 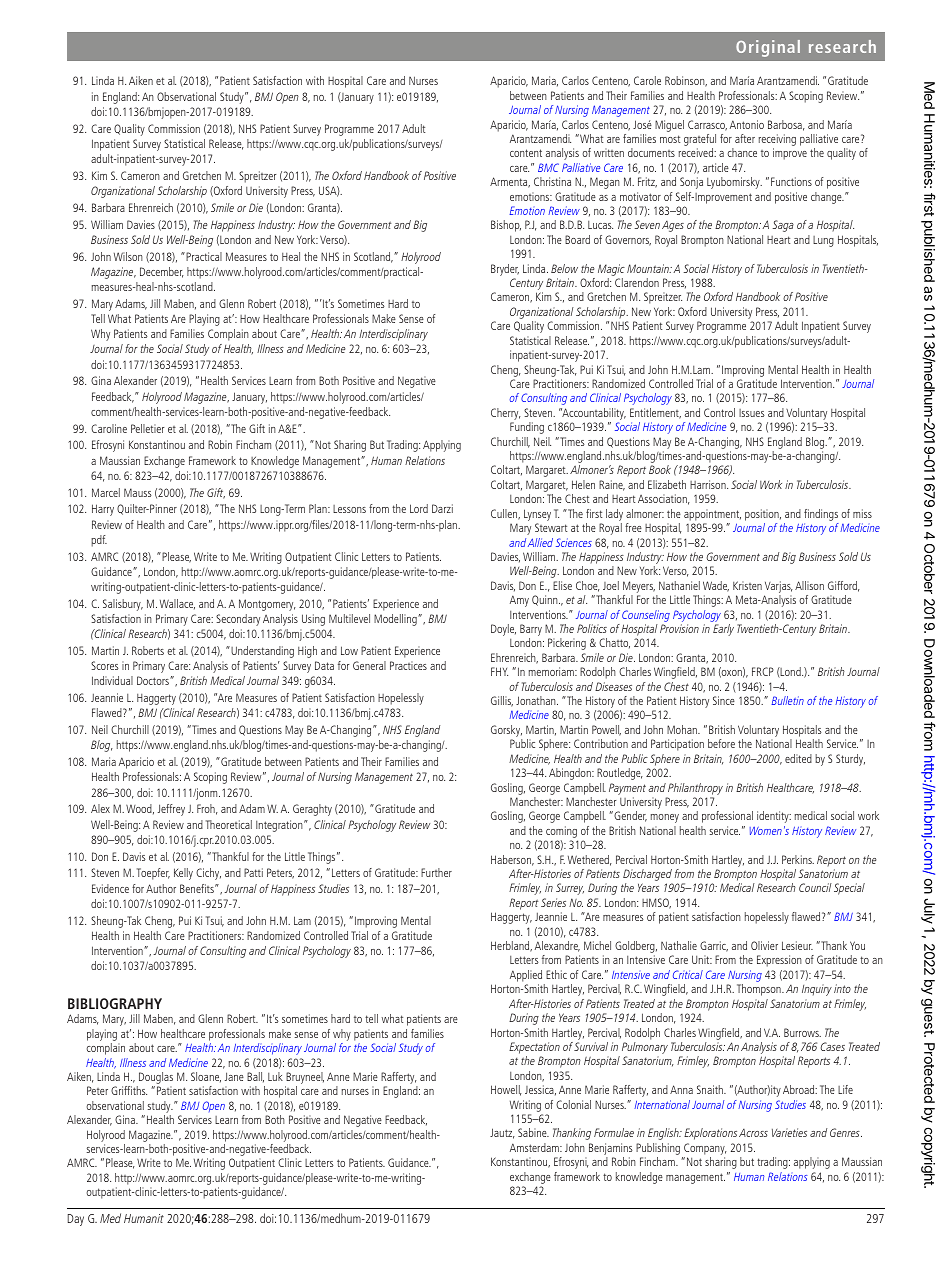 I want to click on Doctors, so click(x=154, y=680).
